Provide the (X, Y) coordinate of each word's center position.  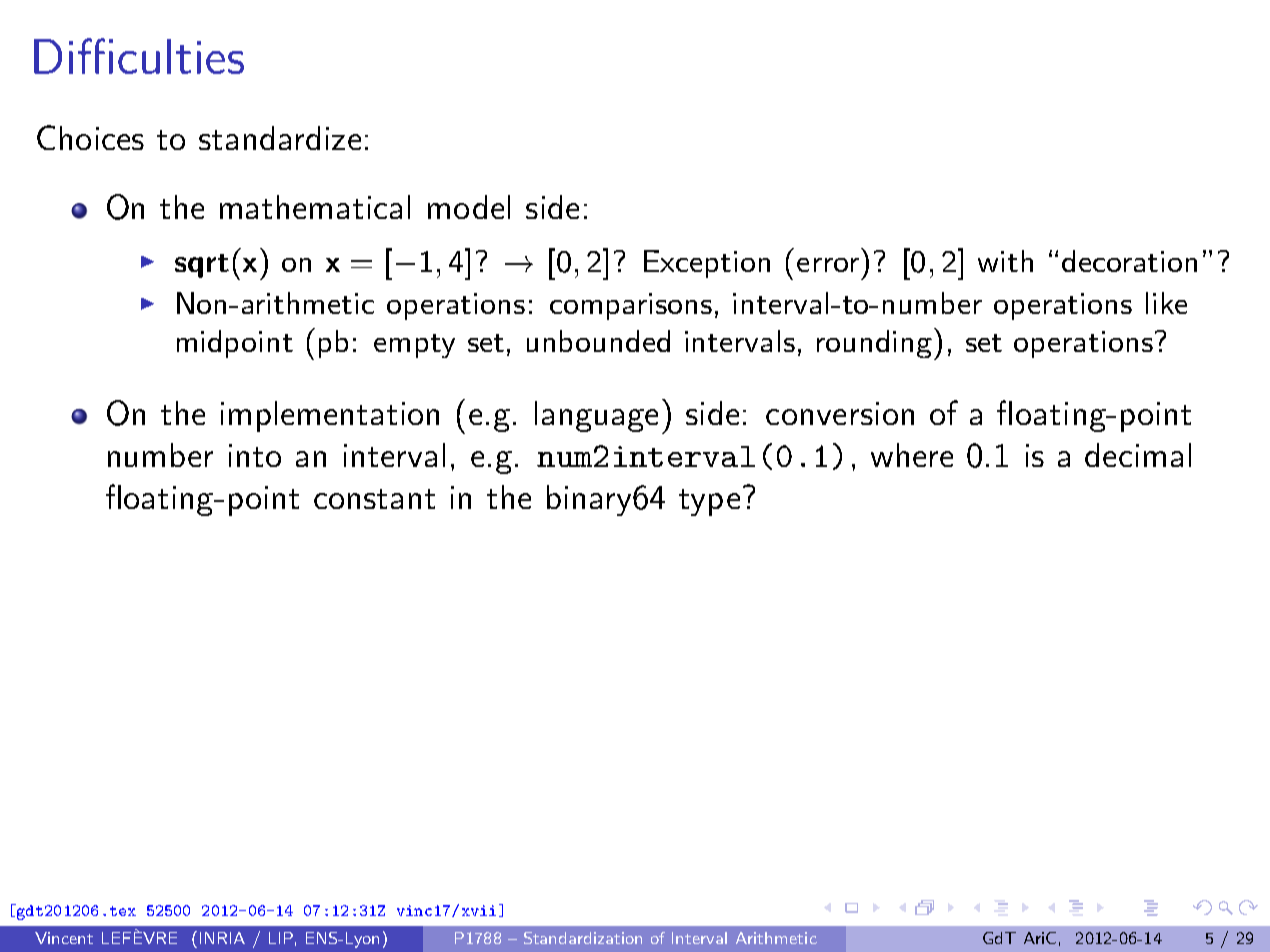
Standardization (583, 938)
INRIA (222, 938)
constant (374, 499)
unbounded (598, 341)
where (912, 455)
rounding (876, 344)
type (709, 502)
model (469, 207)
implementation (330, 416)
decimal (1138, 455)
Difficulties (139, 56)
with (1005, 261)
